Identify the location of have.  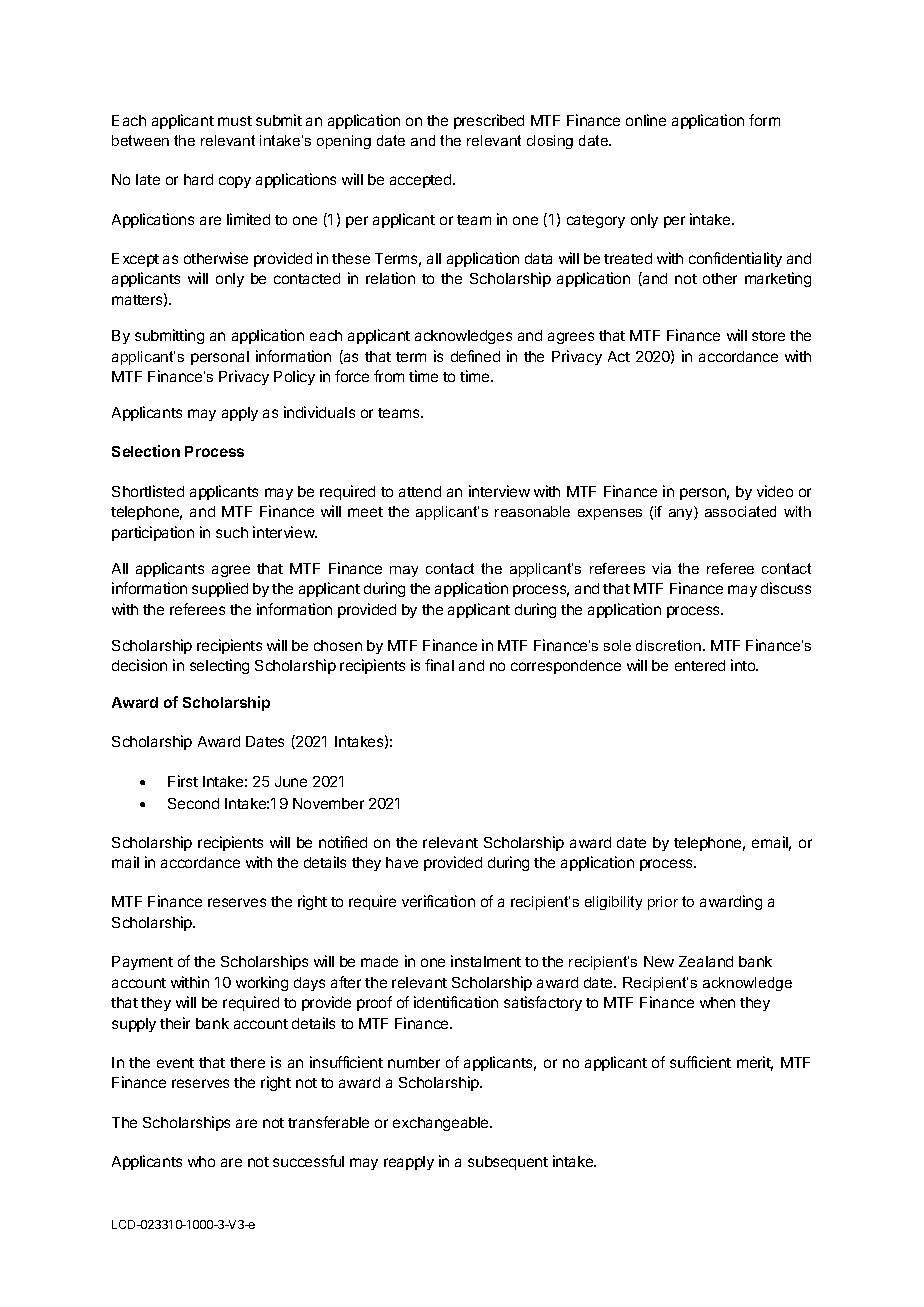
(402, 862).
